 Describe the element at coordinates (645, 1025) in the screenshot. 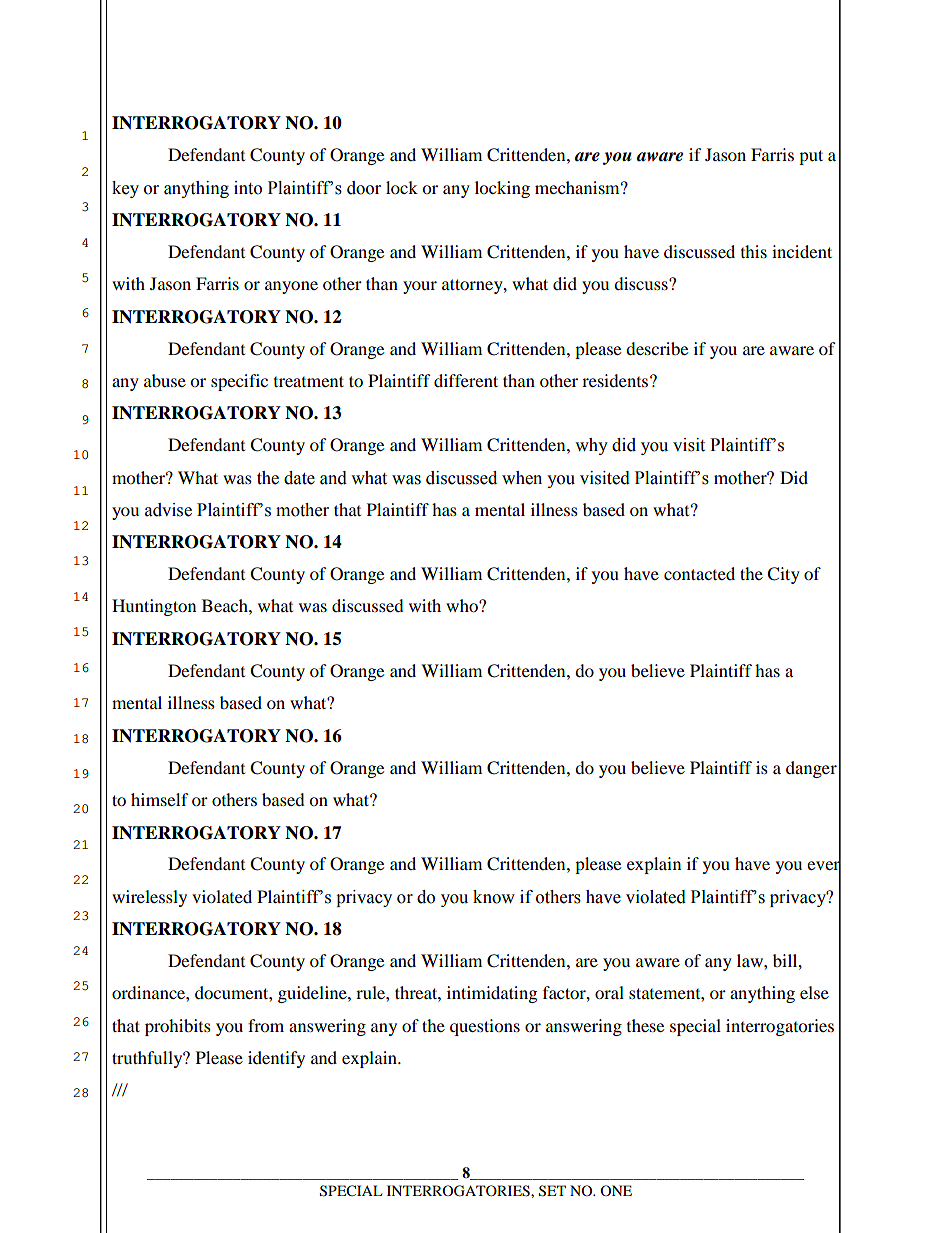

I see `these` at that location.
